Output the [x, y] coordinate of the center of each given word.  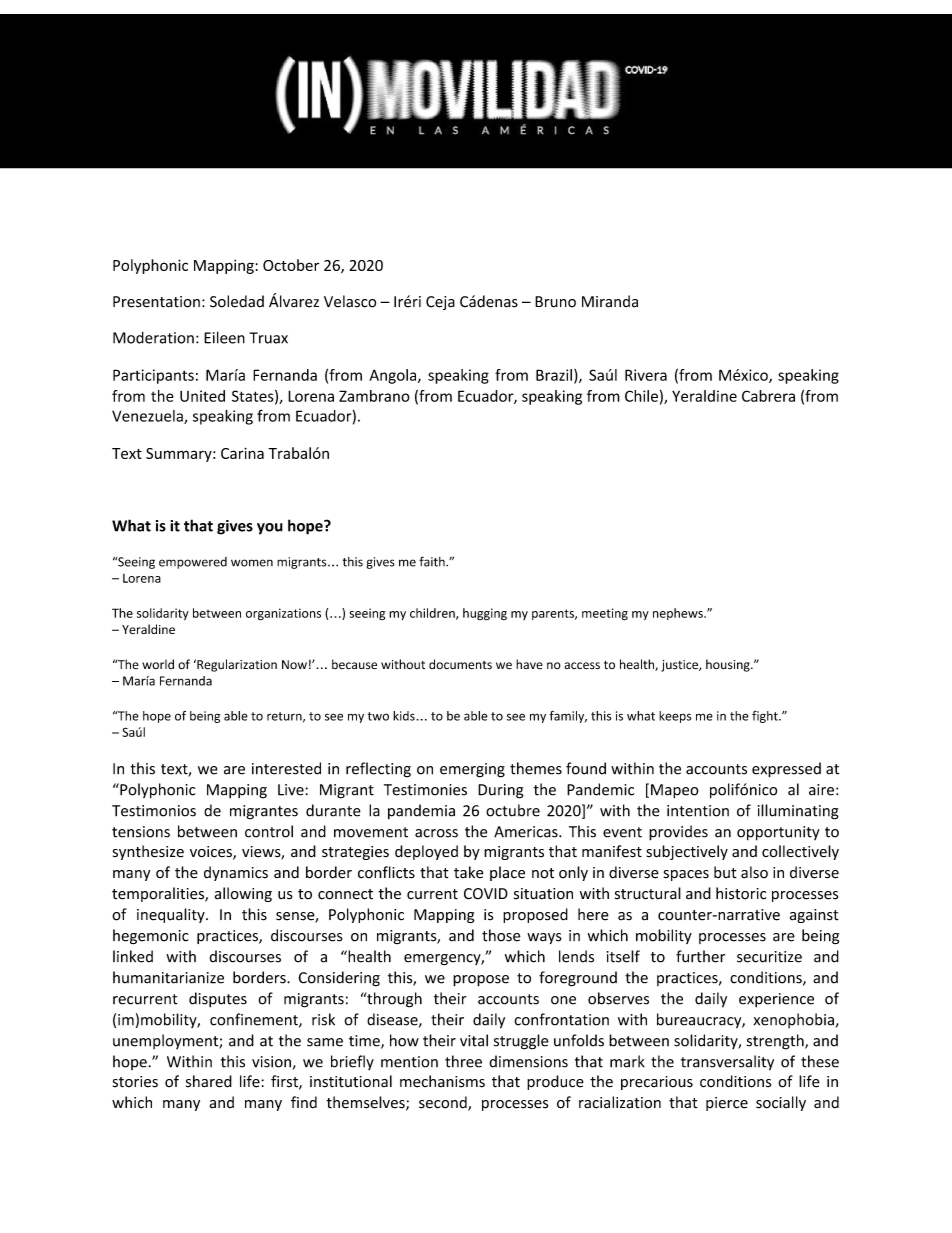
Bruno [555, 302]
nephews [679, 614]
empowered [193, 563]
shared [209, 1081]
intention [698, 811]
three [463, 1061]
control [269, 831]
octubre [513, 810]
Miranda [610, 301]
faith [433, 561]
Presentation [156, 302]
